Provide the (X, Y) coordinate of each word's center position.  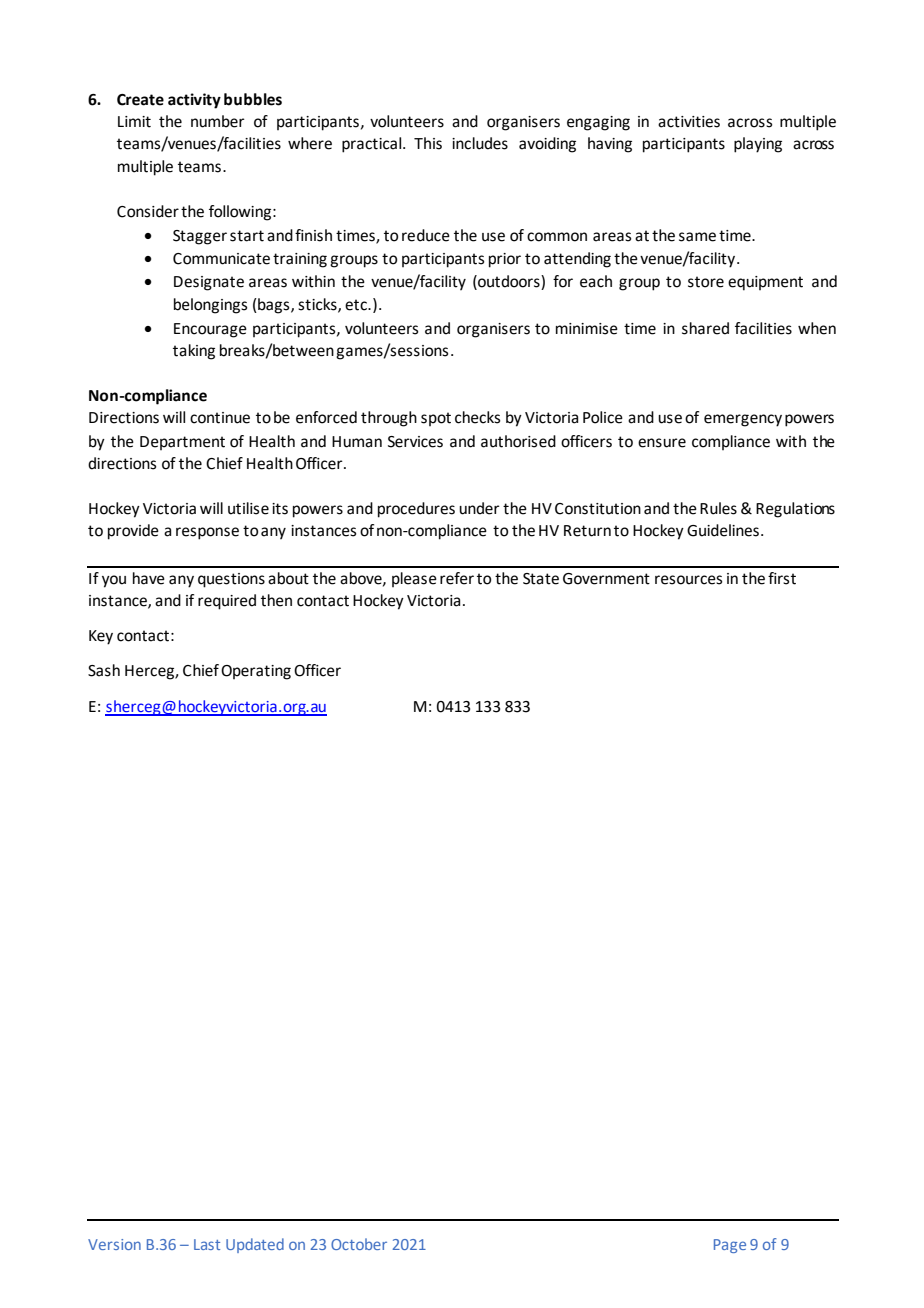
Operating (256, 672)
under (479, 508)
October (359, 1244)
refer (457, 578)
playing (758, 145)
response (207, 533)
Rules (718, 508)
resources (688, 580)
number (218, 121)
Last (207, 1244)
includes (480, 143)
